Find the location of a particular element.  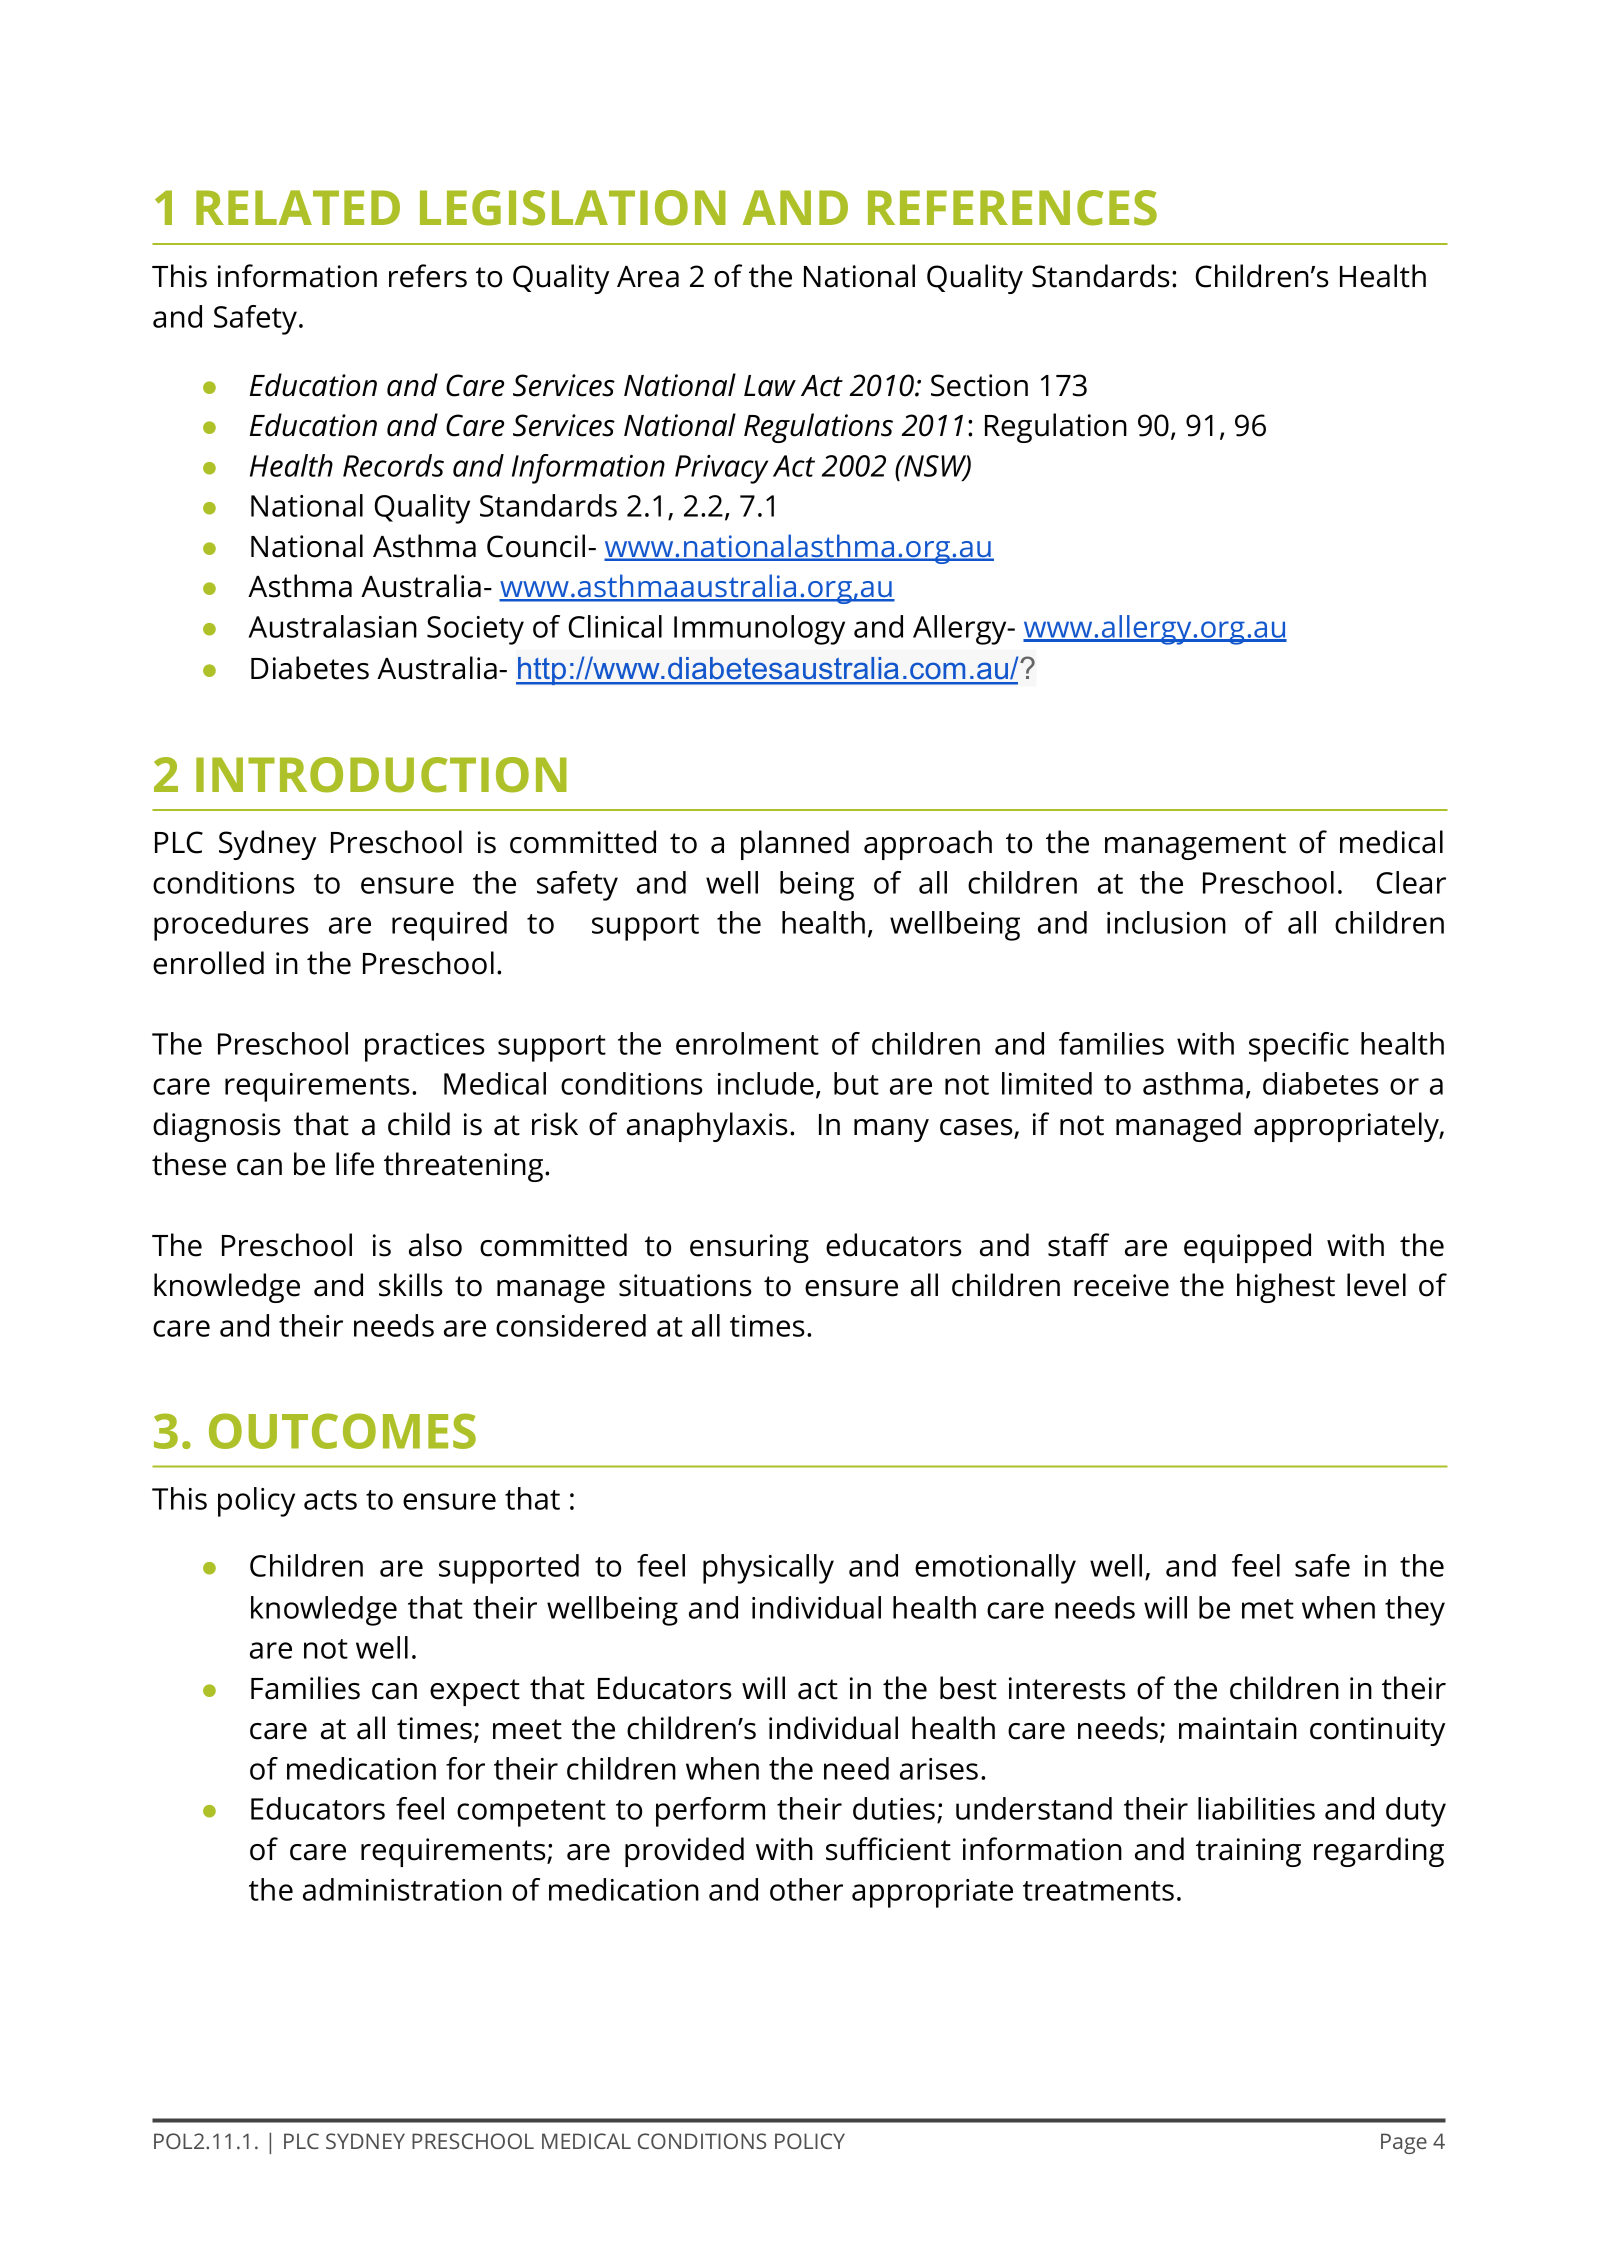

administration is located at coordinates (402, 1889).
